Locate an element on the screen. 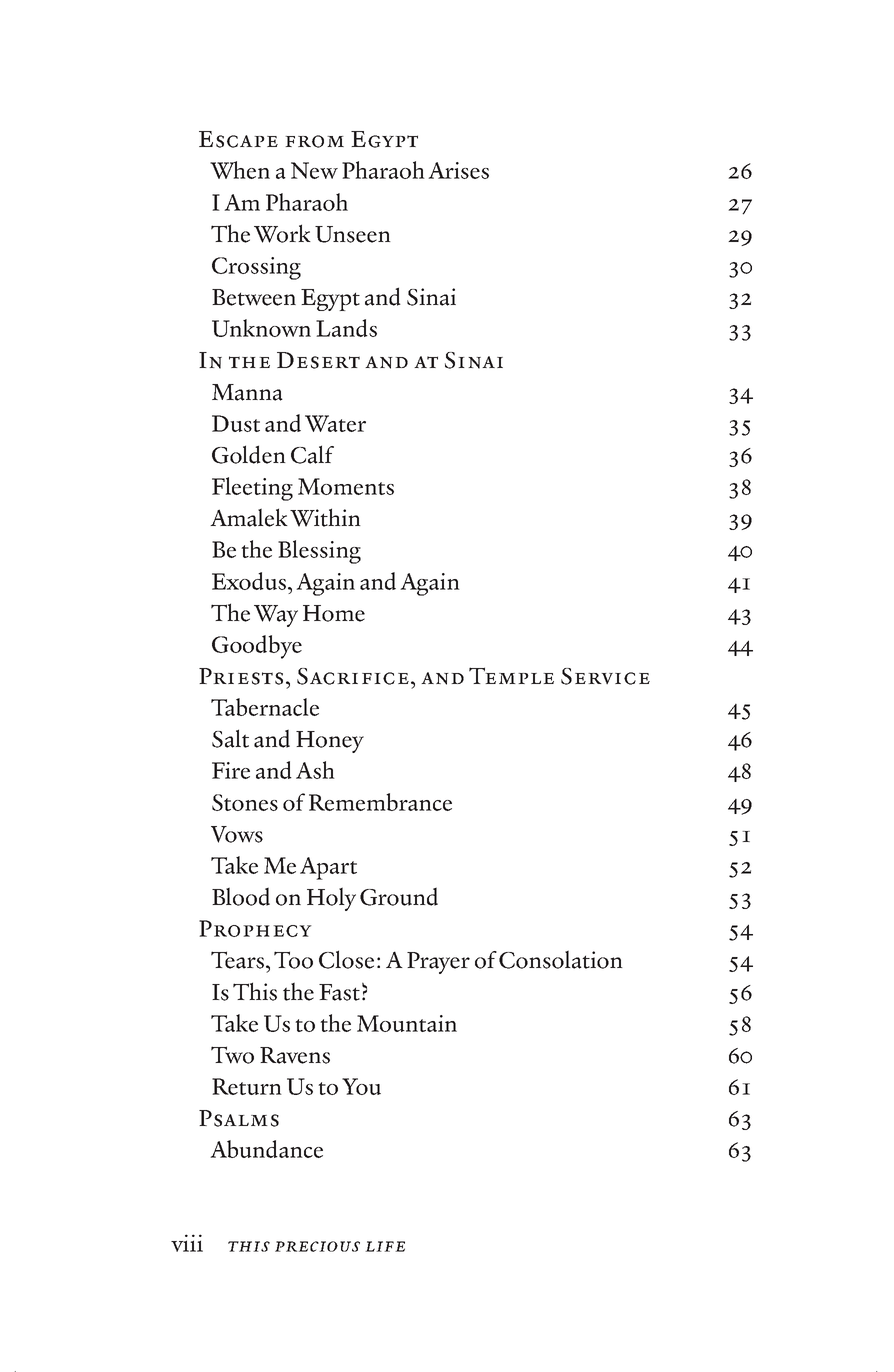 The width and height of the screenshot is (894, 1372). Water is located at coordinates (335, 423).
